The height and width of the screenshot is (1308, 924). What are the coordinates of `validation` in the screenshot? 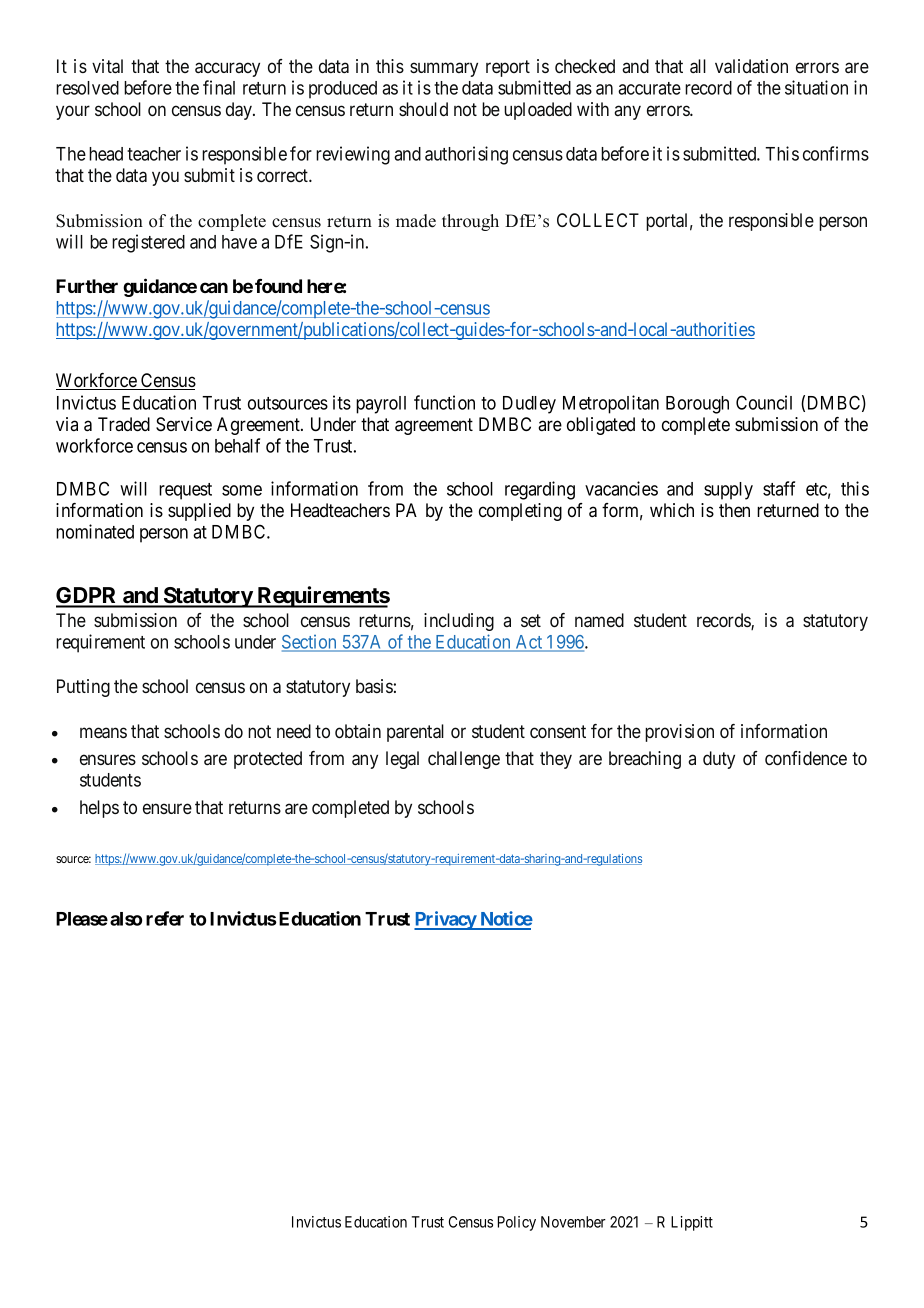 It's located at (751, 66).
